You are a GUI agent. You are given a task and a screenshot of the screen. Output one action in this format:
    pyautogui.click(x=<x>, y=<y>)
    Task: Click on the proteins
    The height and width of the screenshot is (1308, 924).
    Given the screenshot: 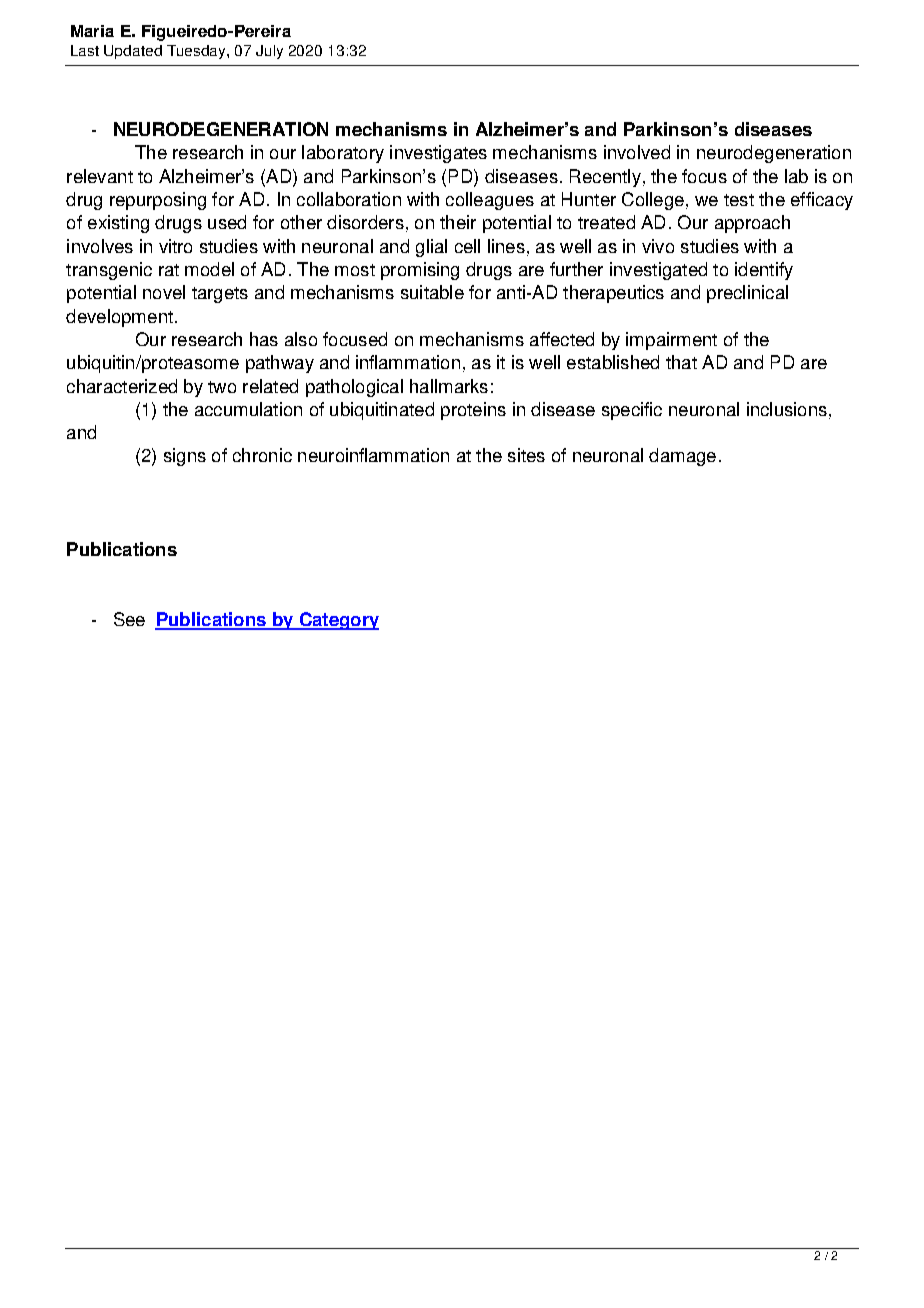 What is the action you would take?
    pyautogui.click(x=473, y=411)
